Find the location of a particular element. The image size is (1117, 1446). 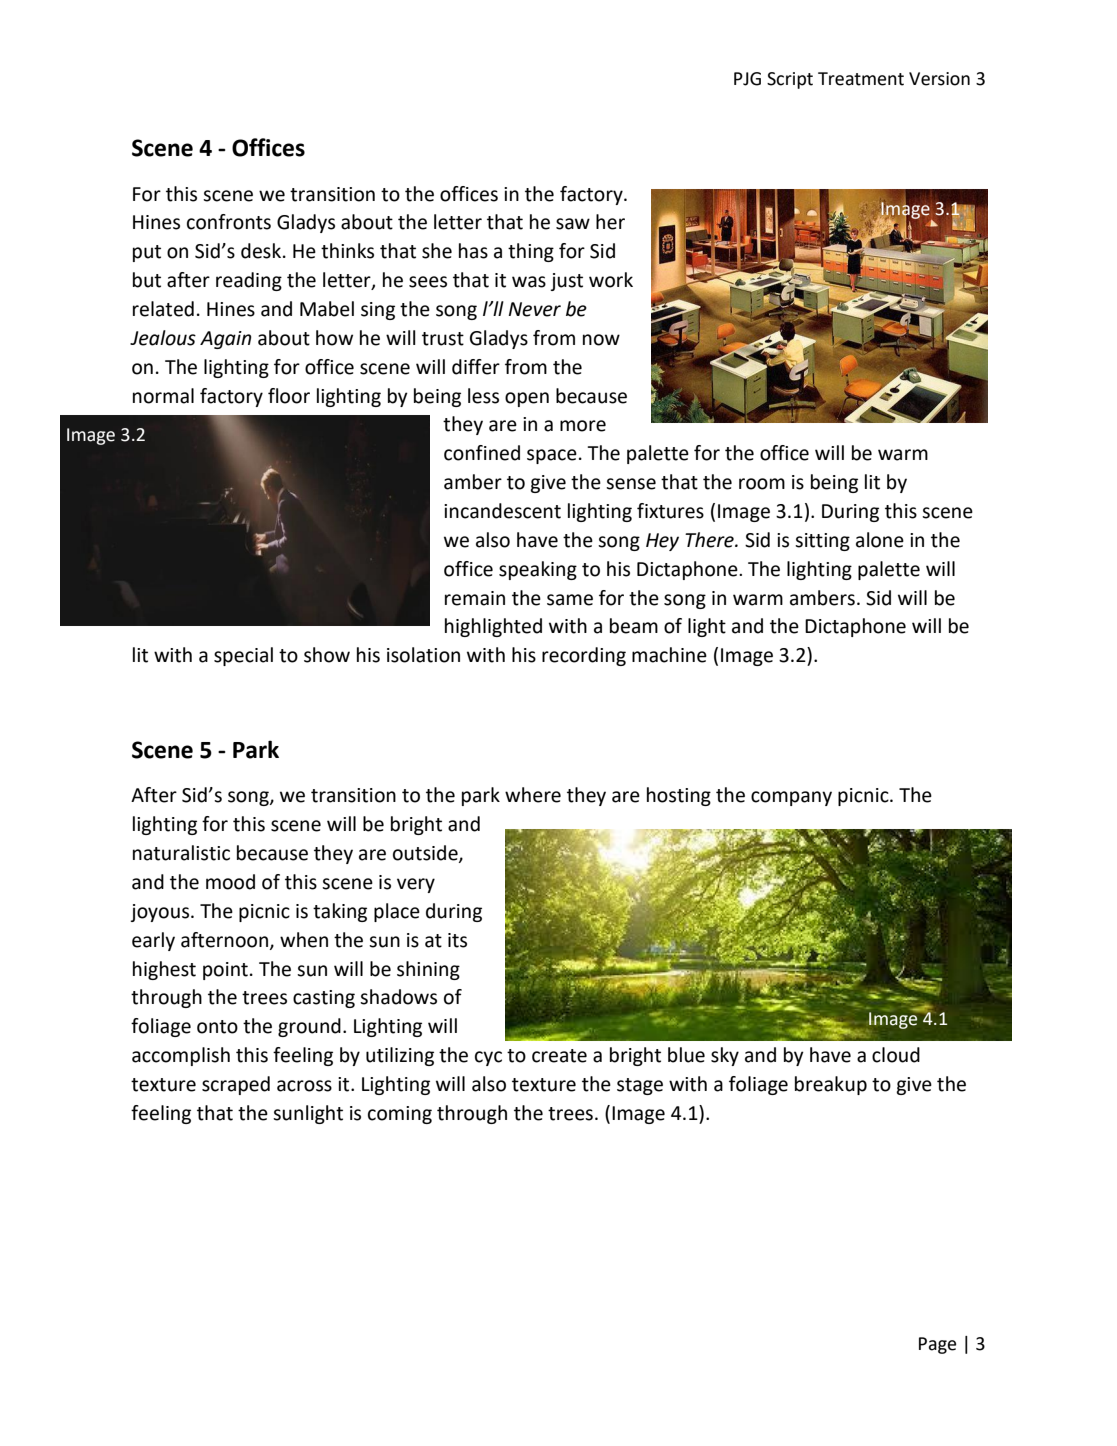

saw is located at coordinates (573, 224).
